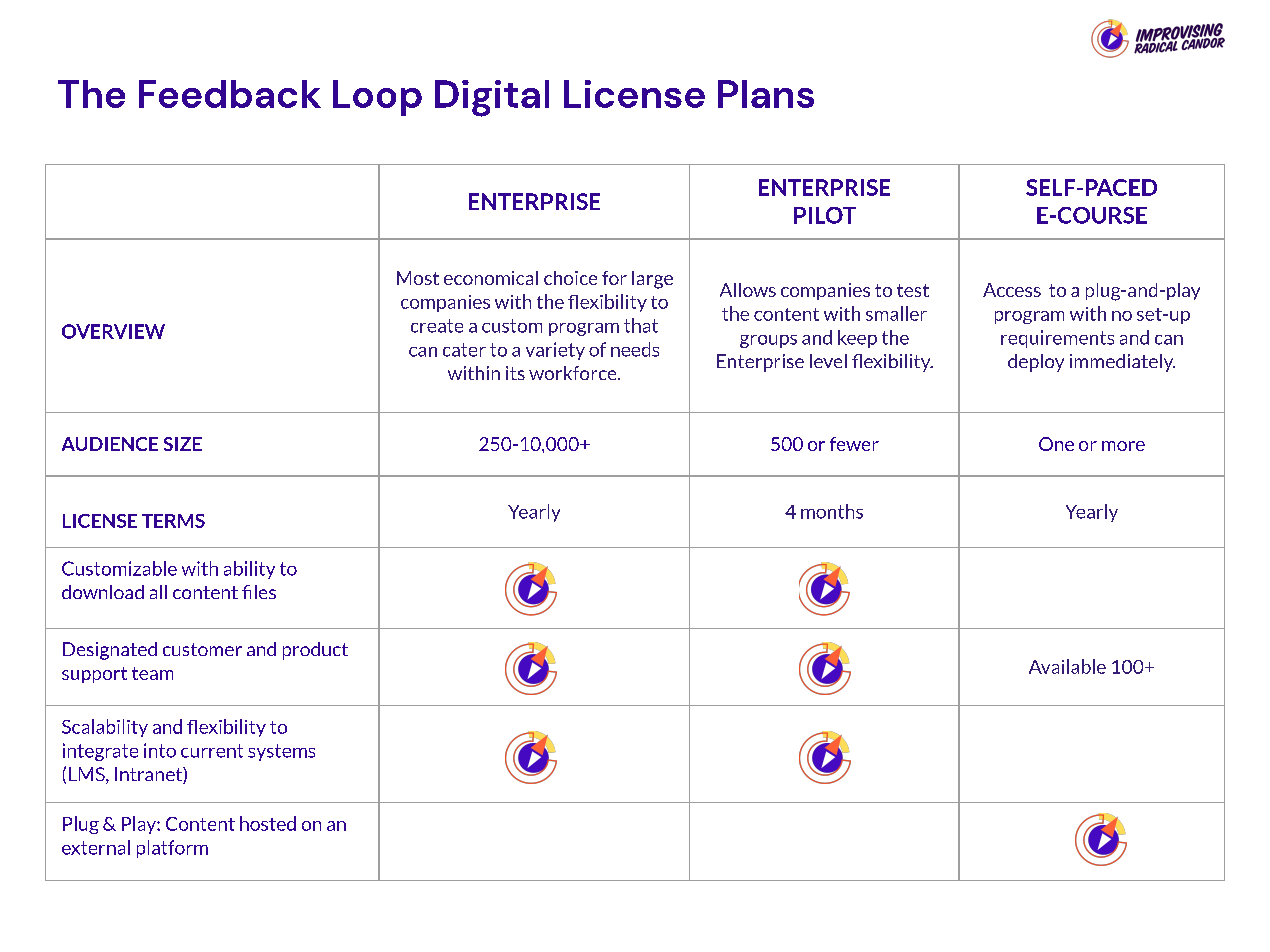  What do you see at coordinates (1067, 666) in the screenshot?
I see `Available` at bounding box center [1067, 666].
